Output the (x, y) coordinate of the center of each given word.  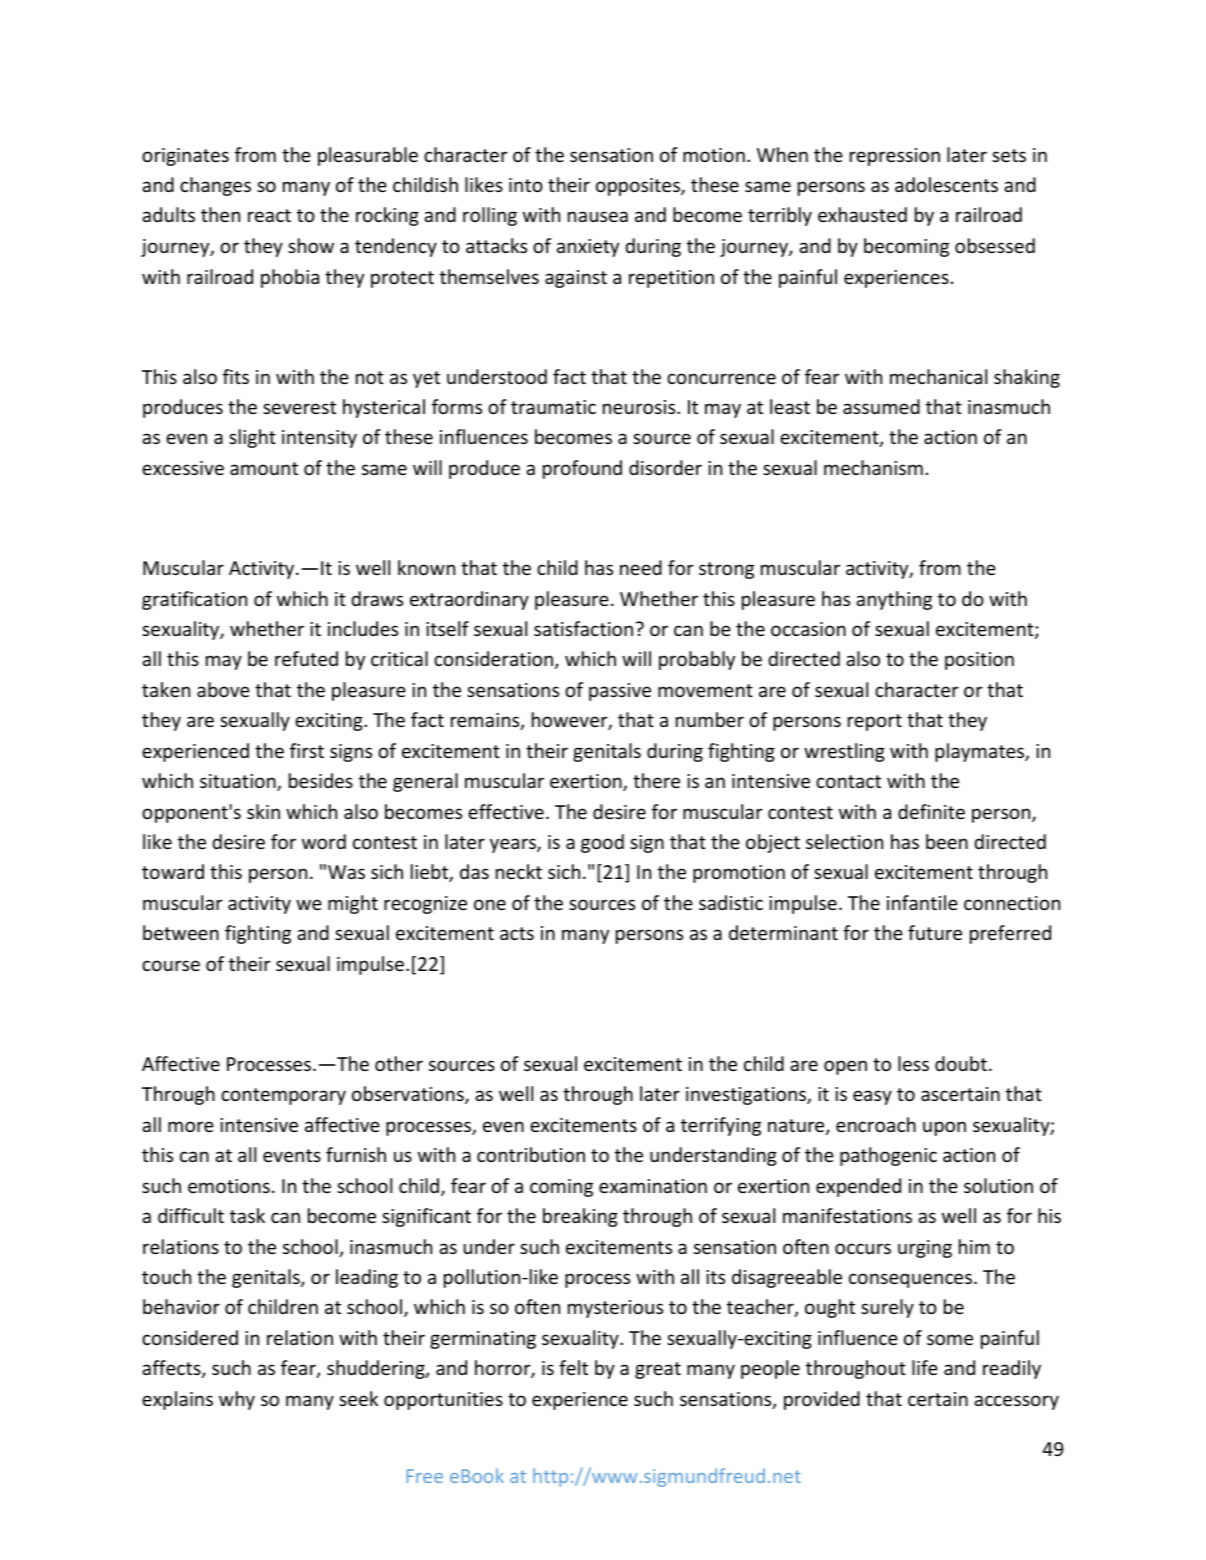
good (602, 843)
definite (931, 811)
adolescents (946, 184)
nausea (598, 216)
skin (263, 811)
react (269, 215)
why (237, 1400)
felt (573, 1367)
